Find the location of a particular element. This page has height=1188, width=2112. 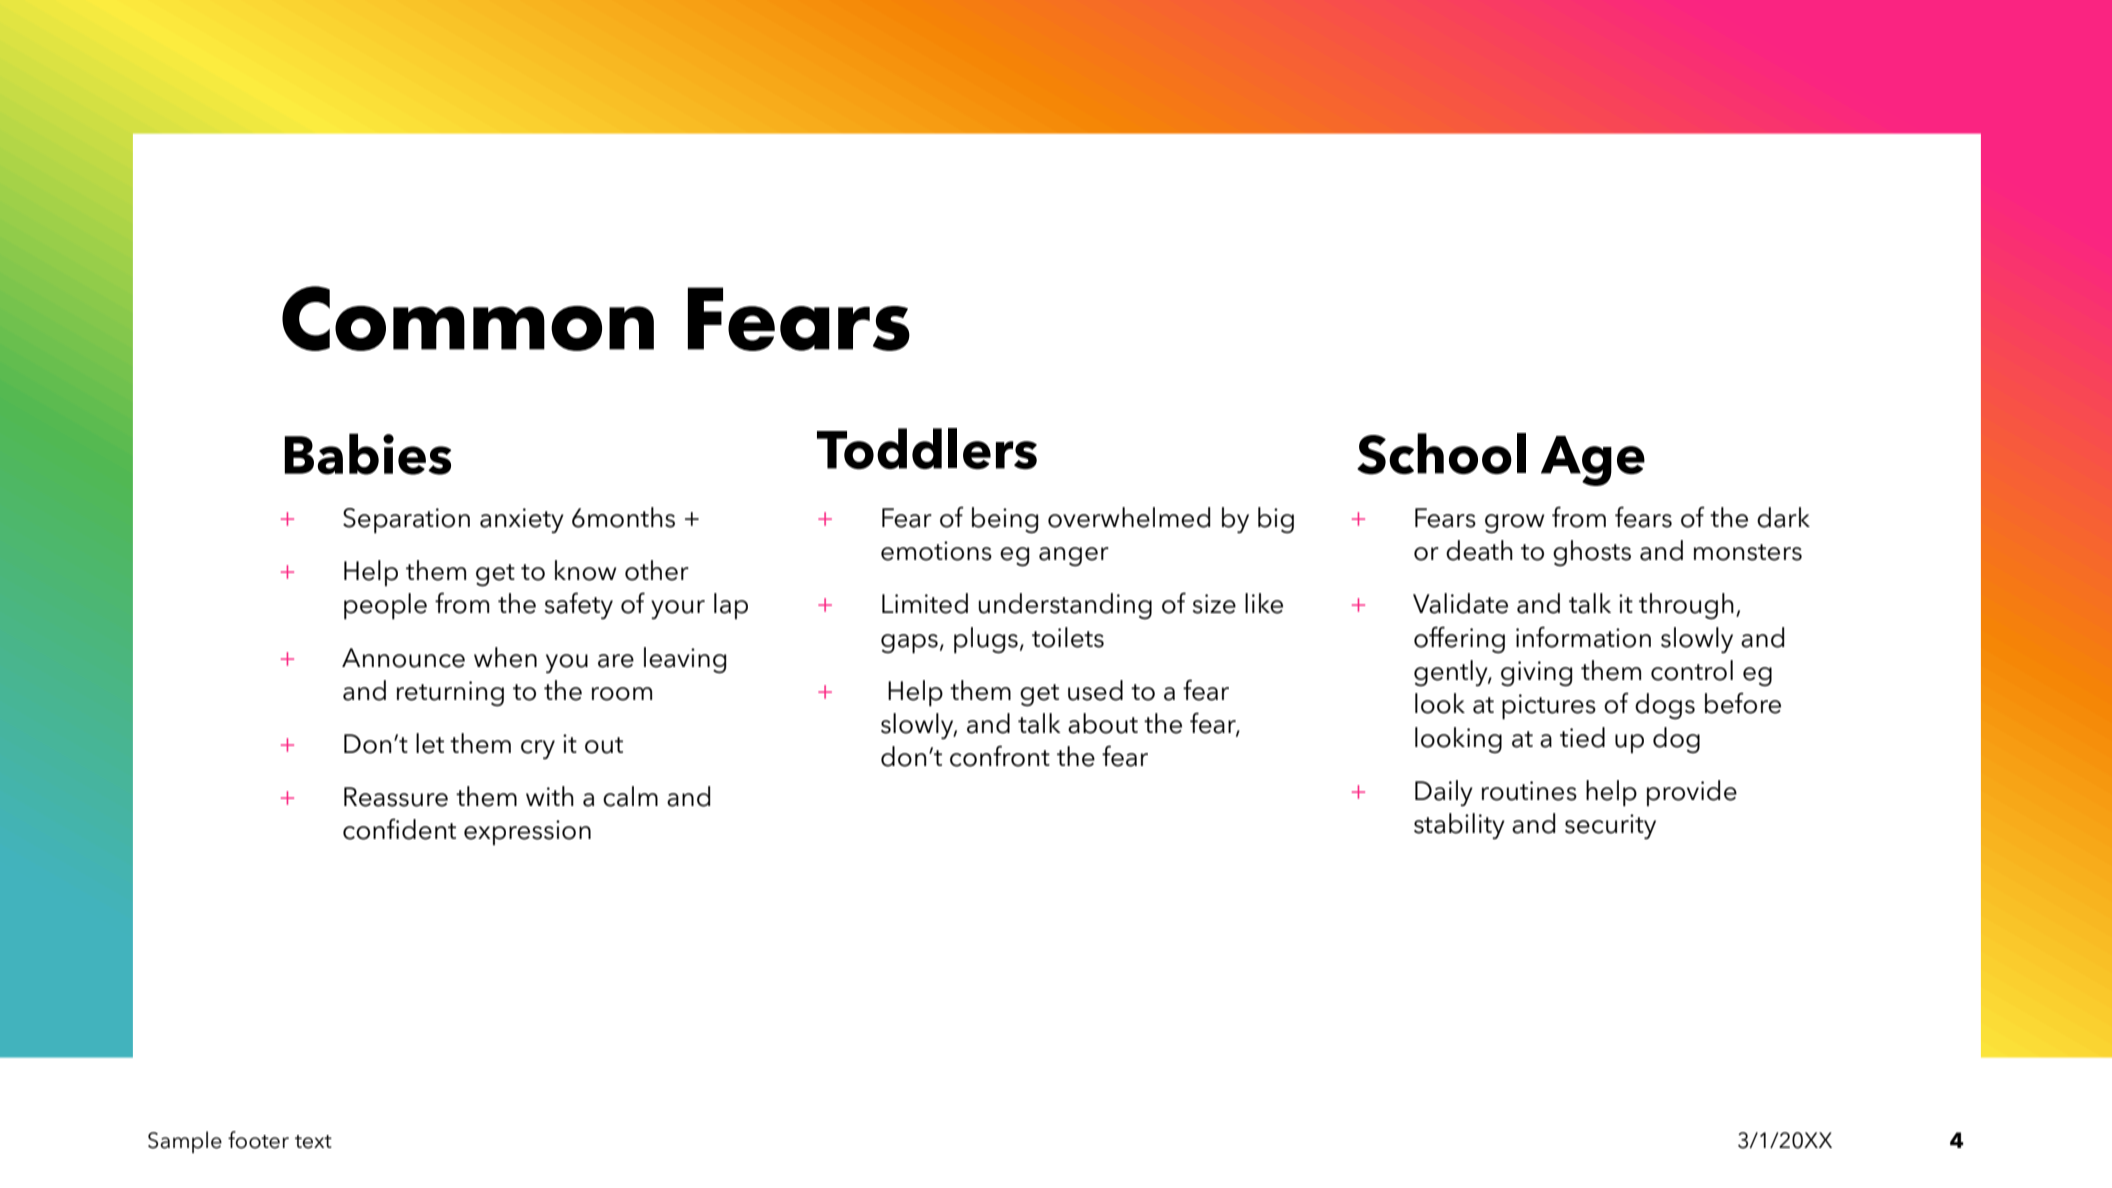

security is located at coordinates (1610, 826).
